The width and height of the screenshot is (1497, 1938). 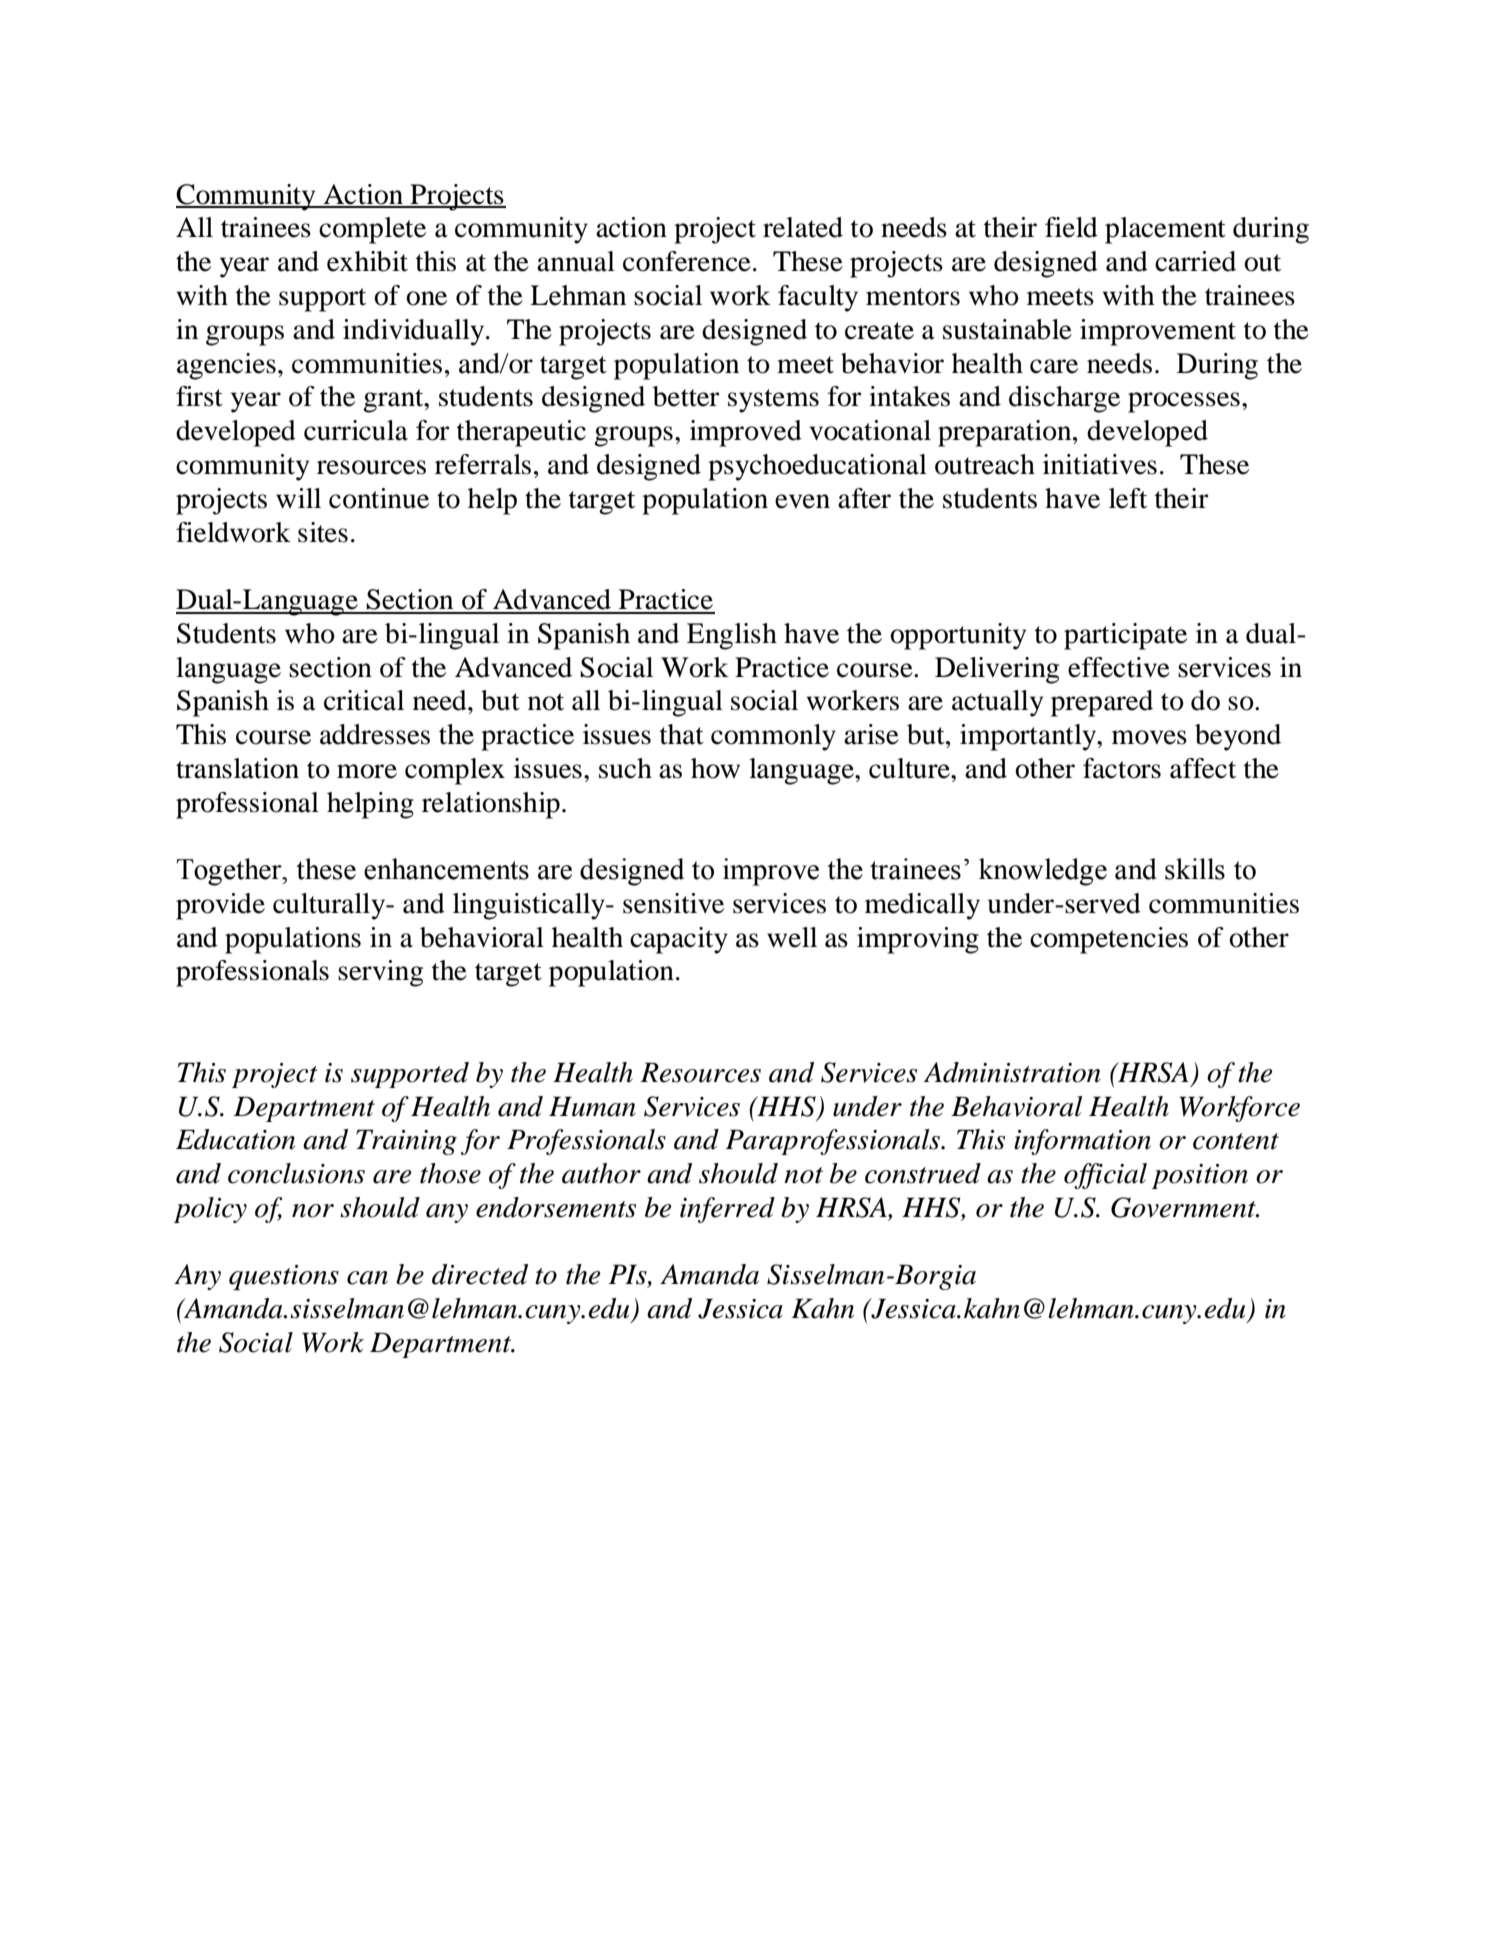 I want to click on placement, so click(x=1165, y=230).
